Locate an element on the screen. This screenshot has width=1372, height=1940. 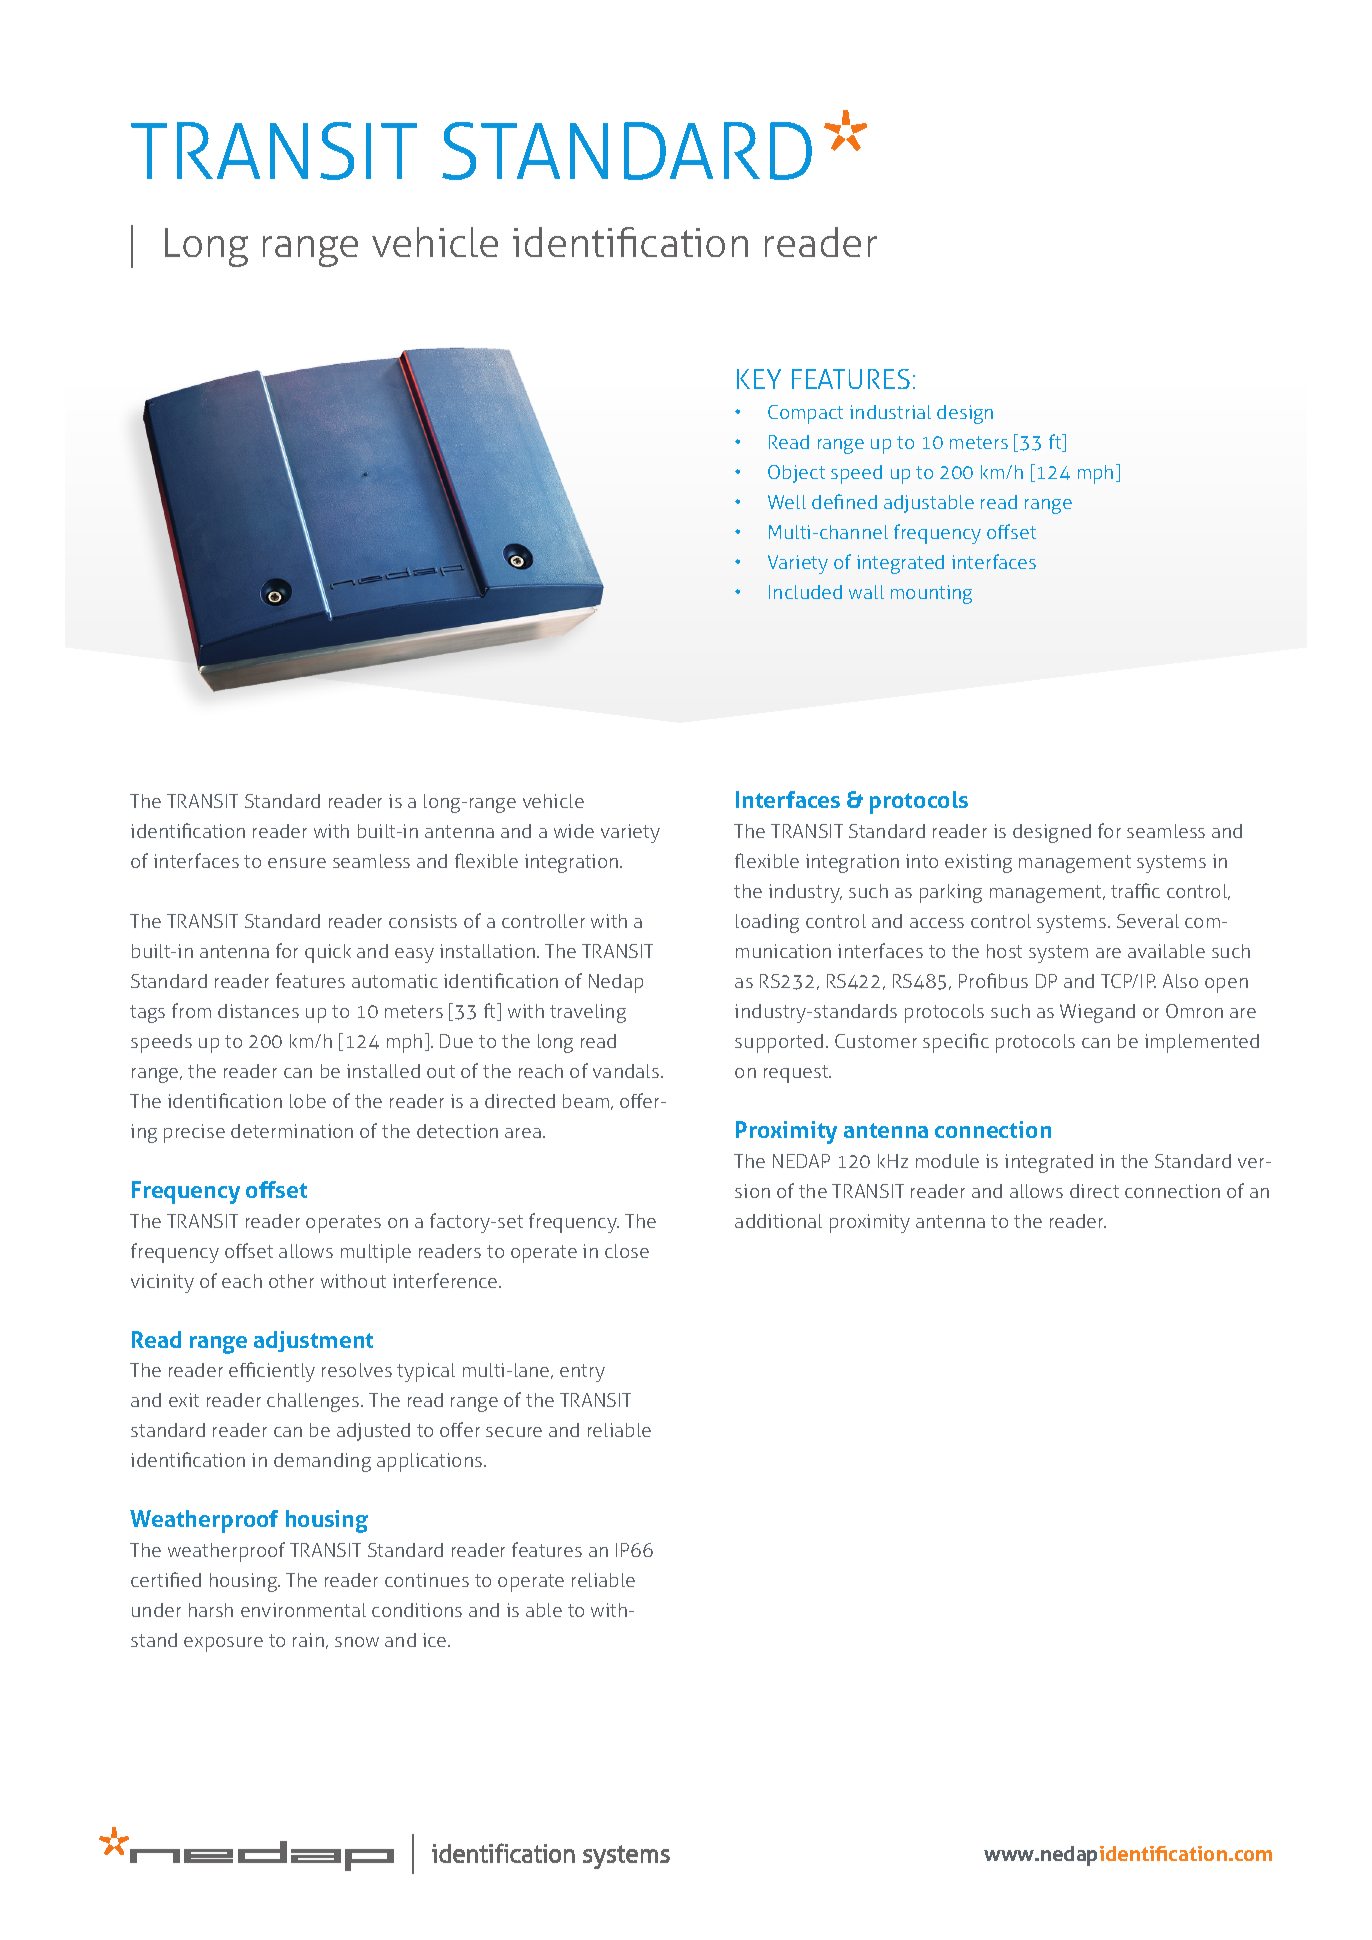
environmental is located at coordinates (303, 1610).
